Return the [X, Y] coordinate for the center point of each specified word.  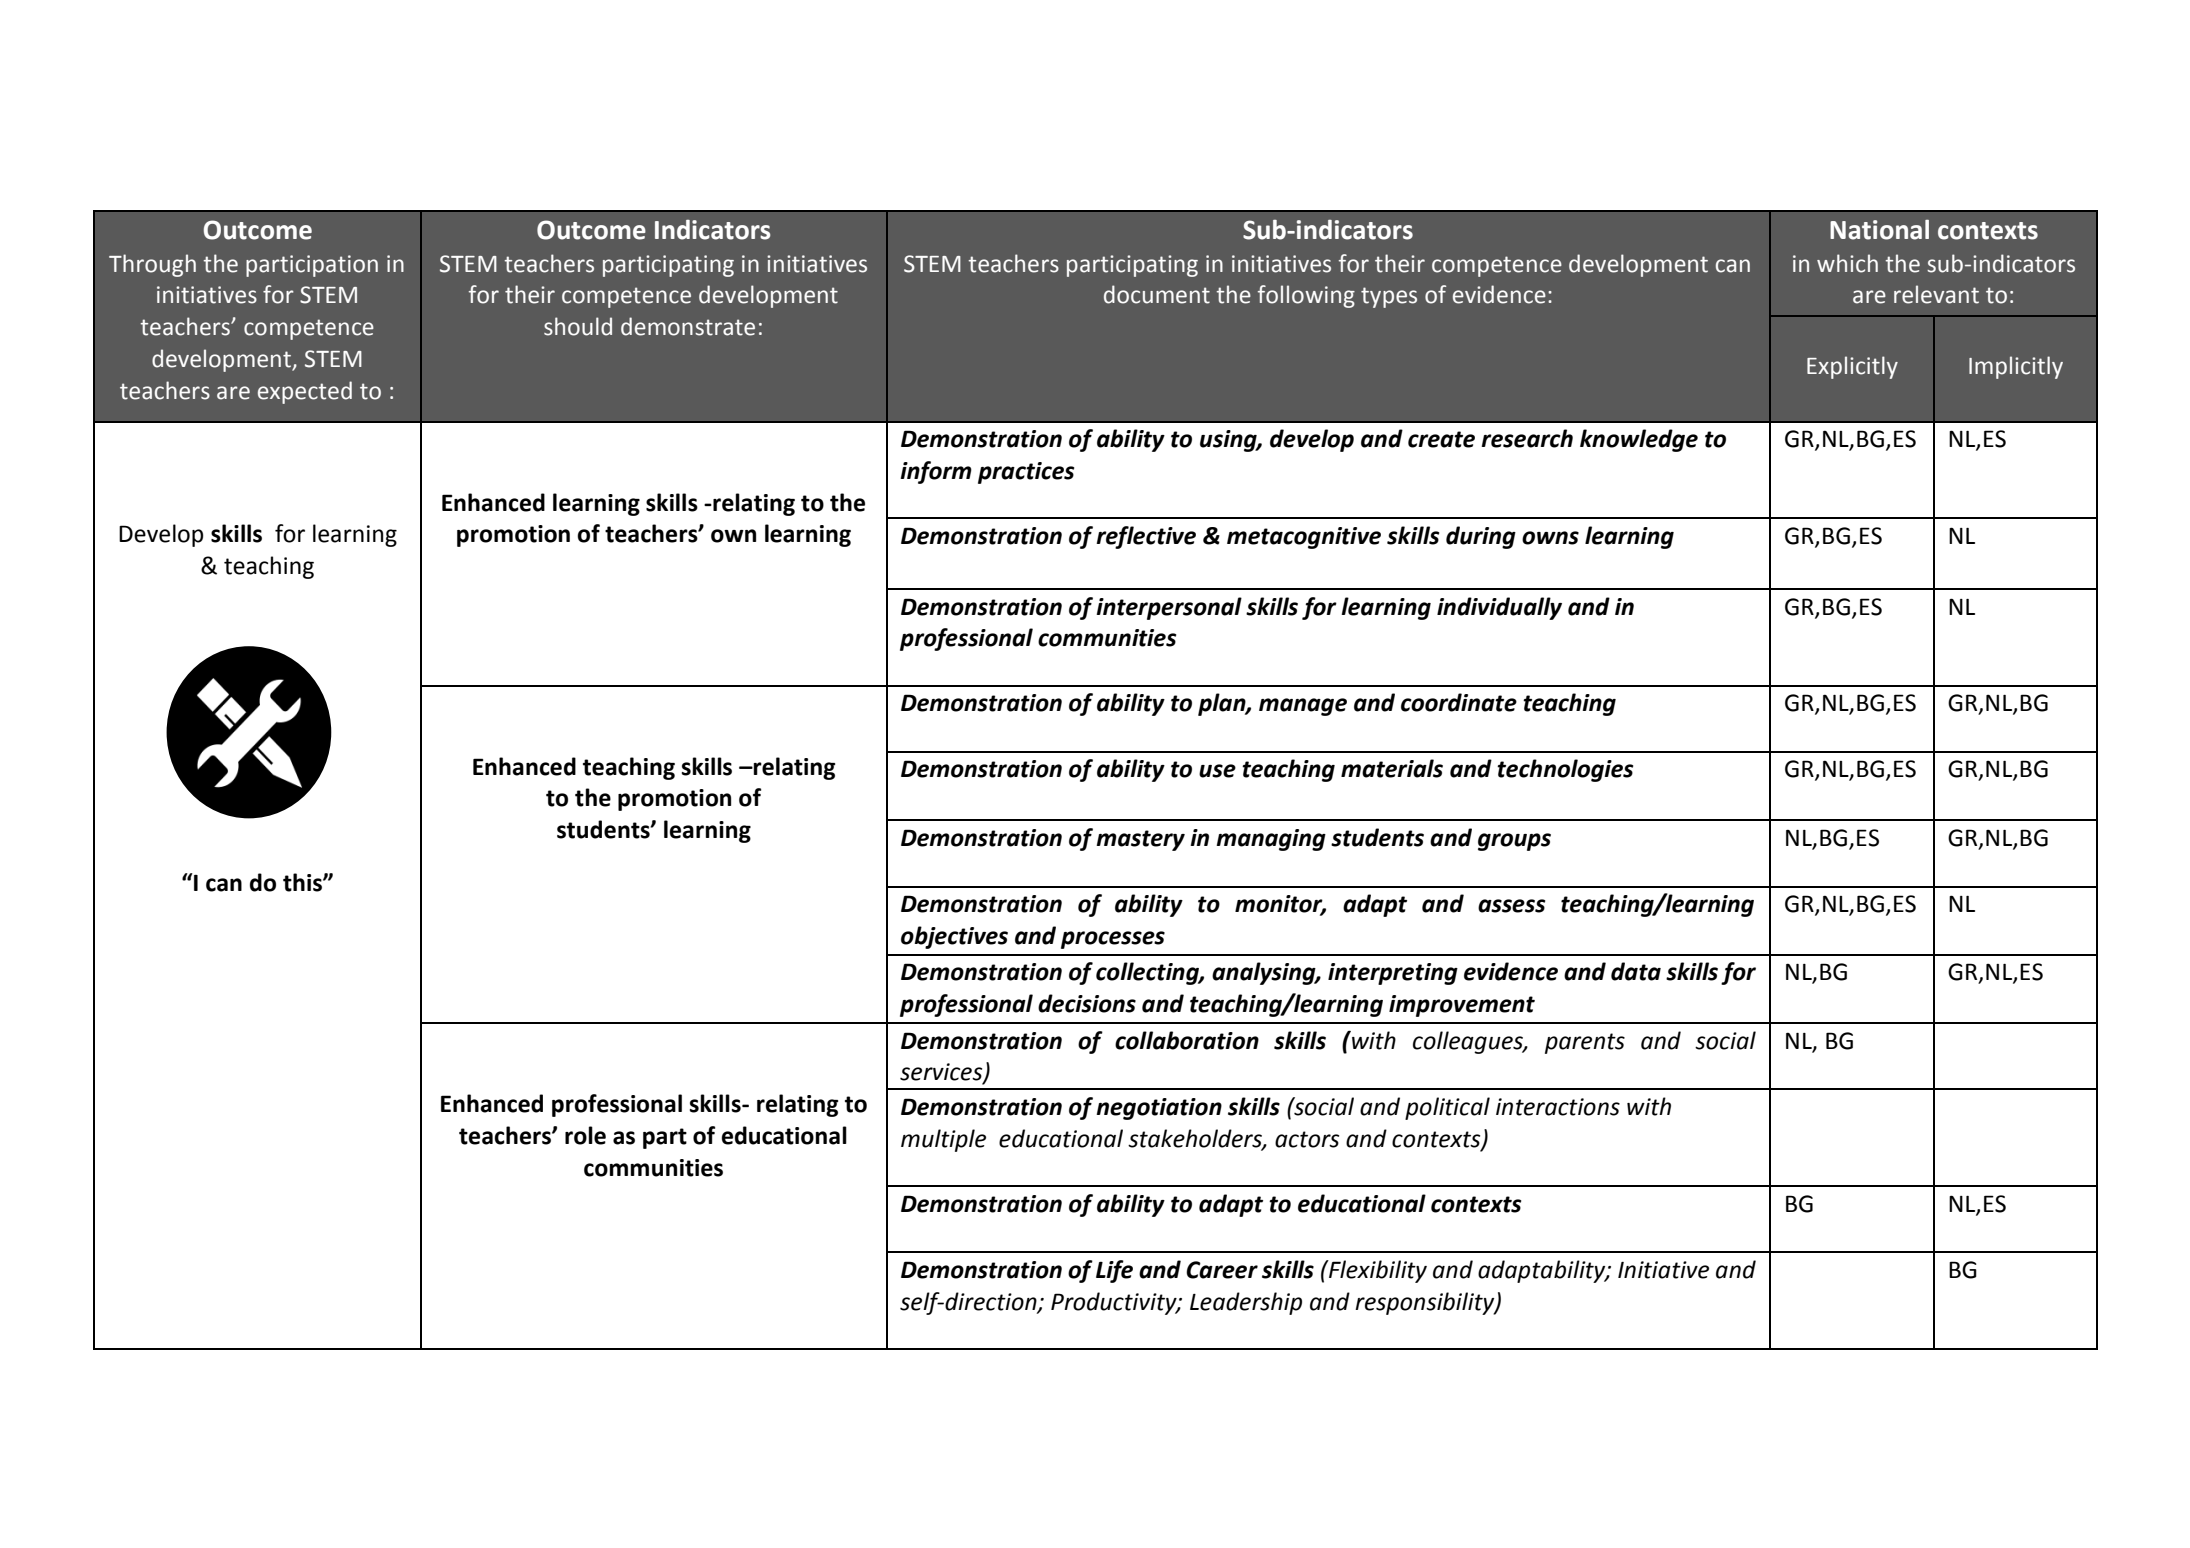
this [303, 882]
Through [152, 265]
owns [1550, 538]
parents [1585, 1043]
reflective [1146, 537]
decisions [1087, 1003]
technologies [1565, 770]
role [585, 1135]
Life [1114, 1271]
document [1157, 294]
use [1217, 771]
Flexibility [1377, 1271]
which [1847, 263]
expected [305, 392]
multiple [943, 1140]
